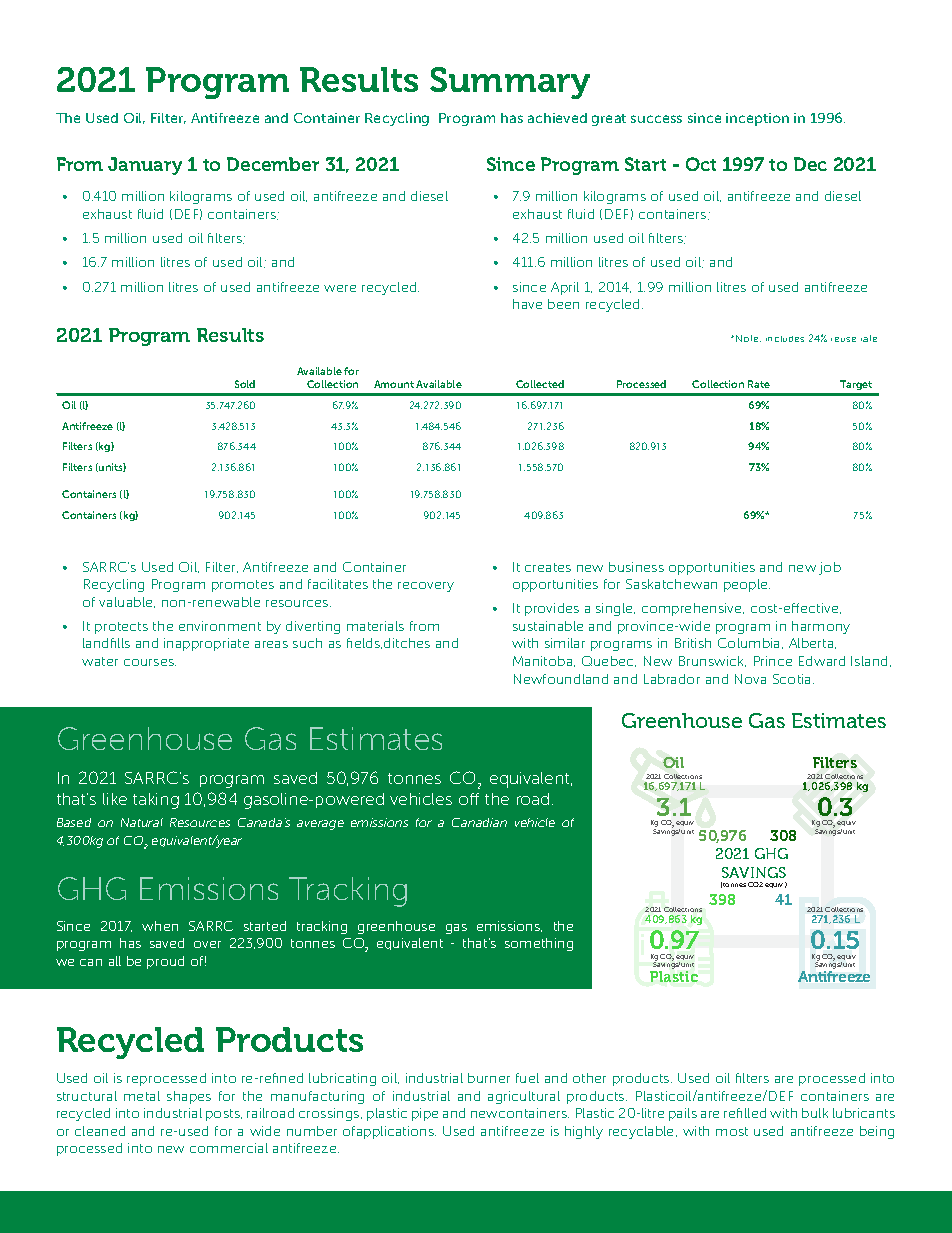 This page has height=1233, width=952. Describe the element at coordinates (757, 119) in the page. I see `inception` at that location.
